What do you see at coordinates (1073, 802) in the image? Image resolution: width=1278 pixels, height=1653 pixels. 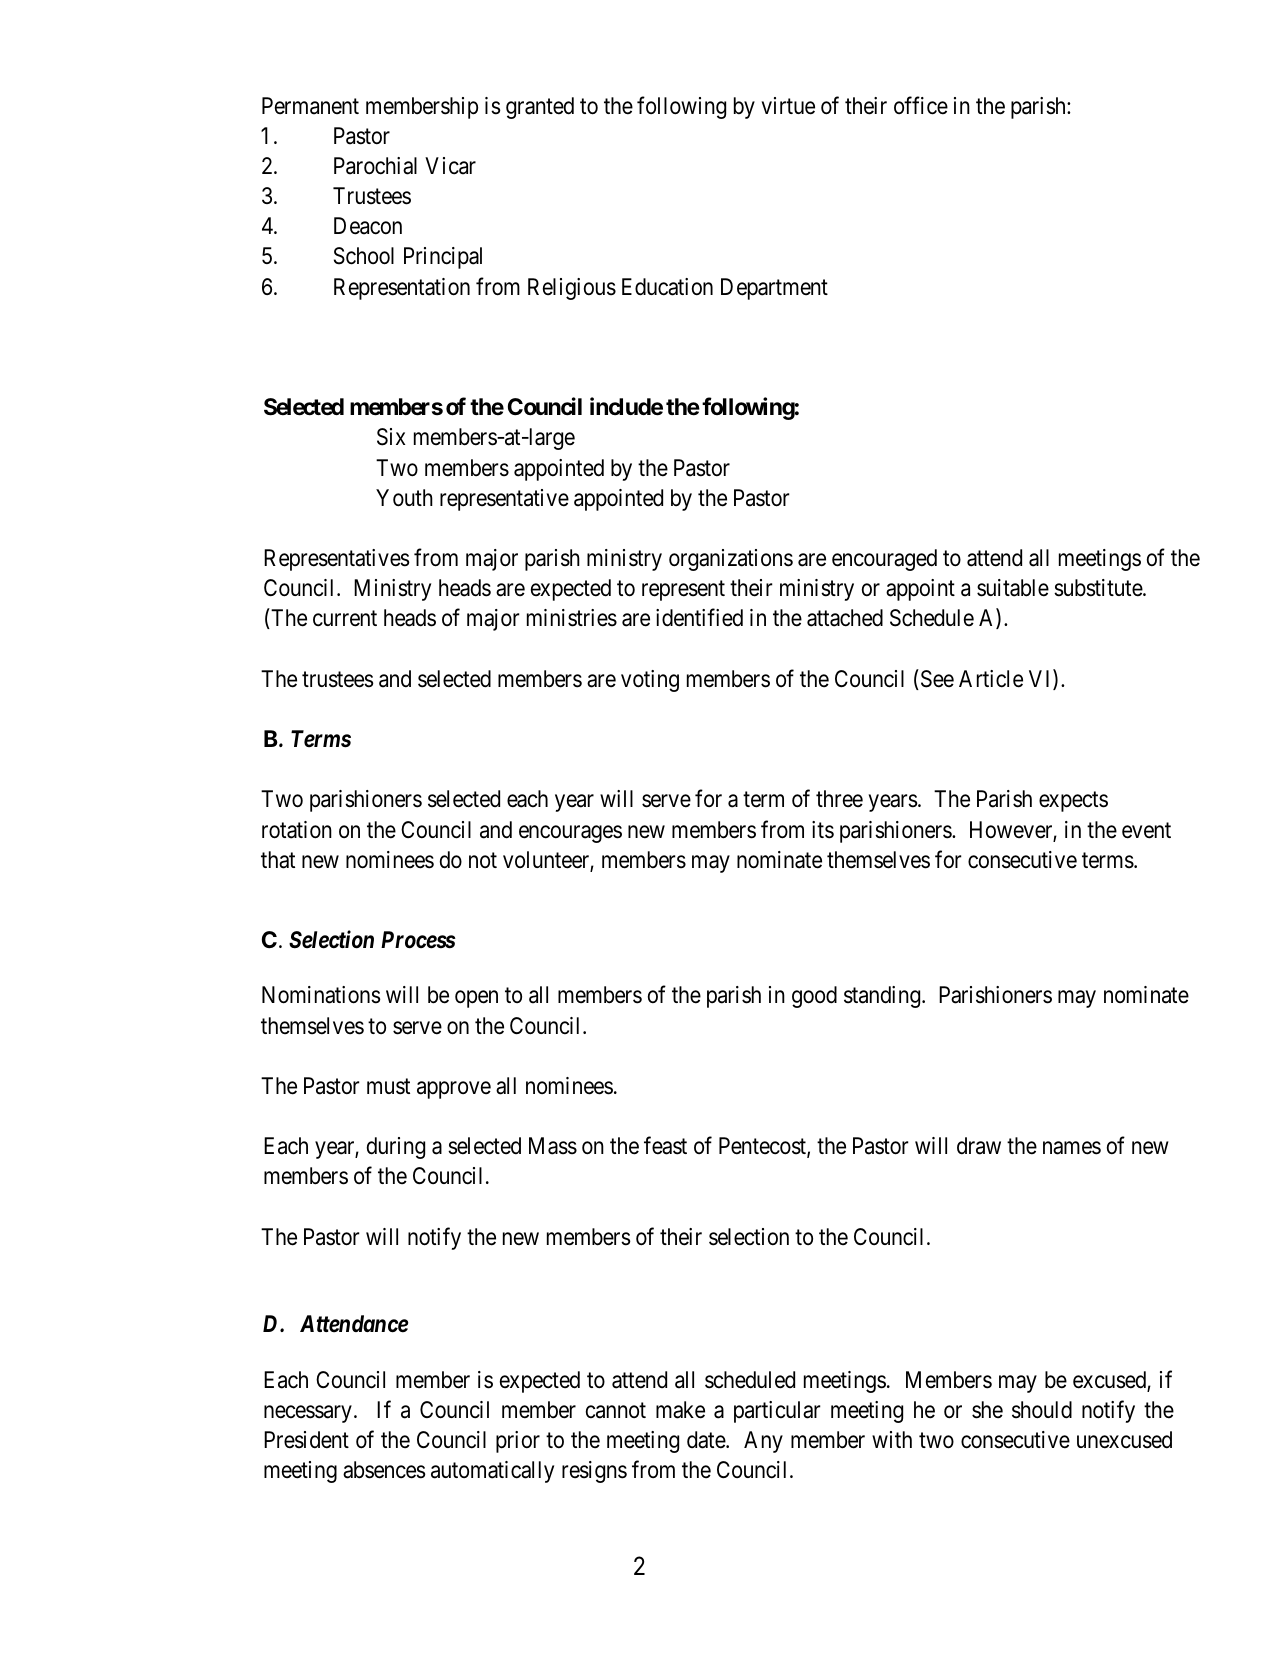 I see `expects` at bounding box center [1073, 802].
